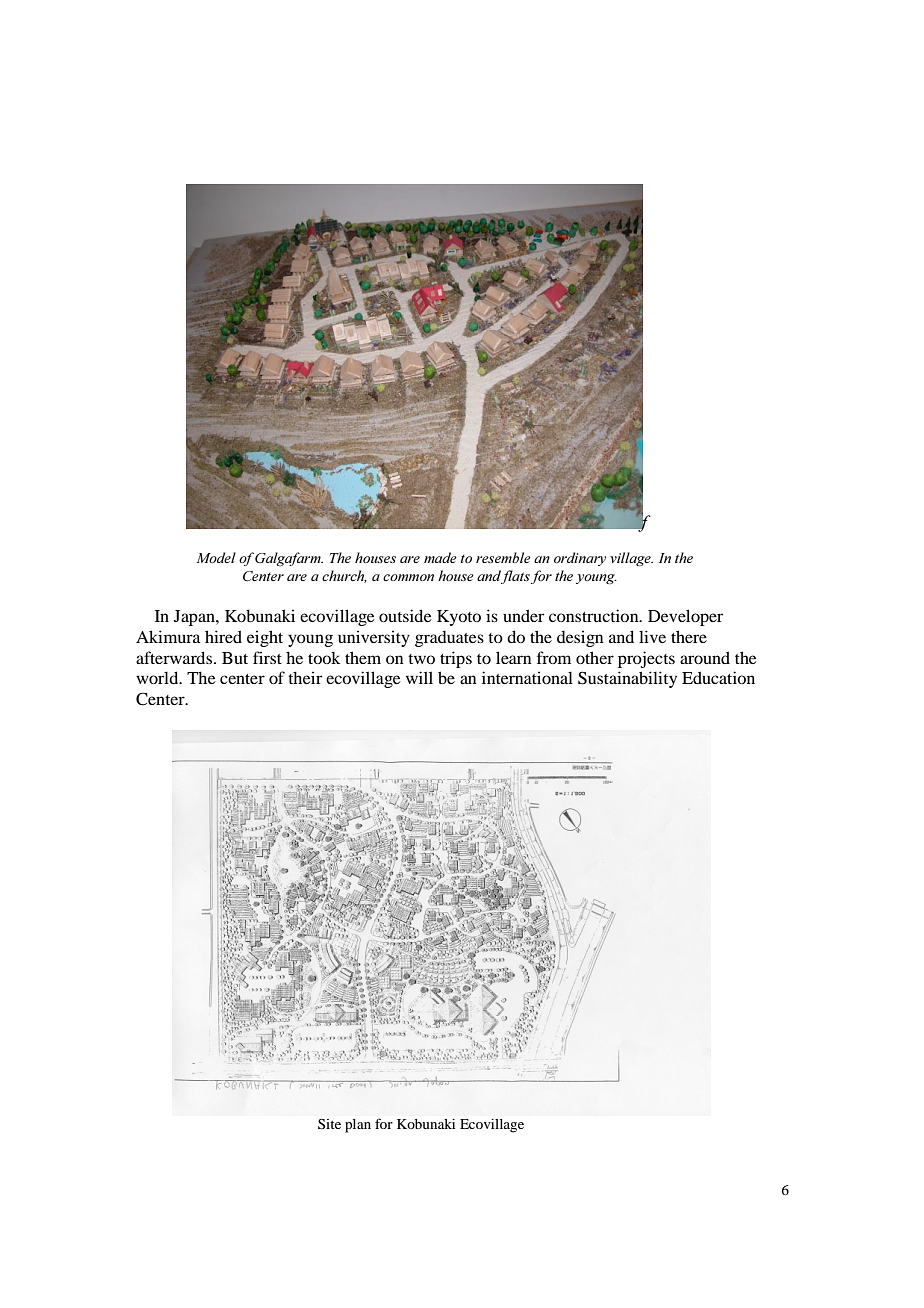 The image size is (924, 1308). Describe the element at coordinates (627, 679) in the page. I see `Sustainability` at that location.
